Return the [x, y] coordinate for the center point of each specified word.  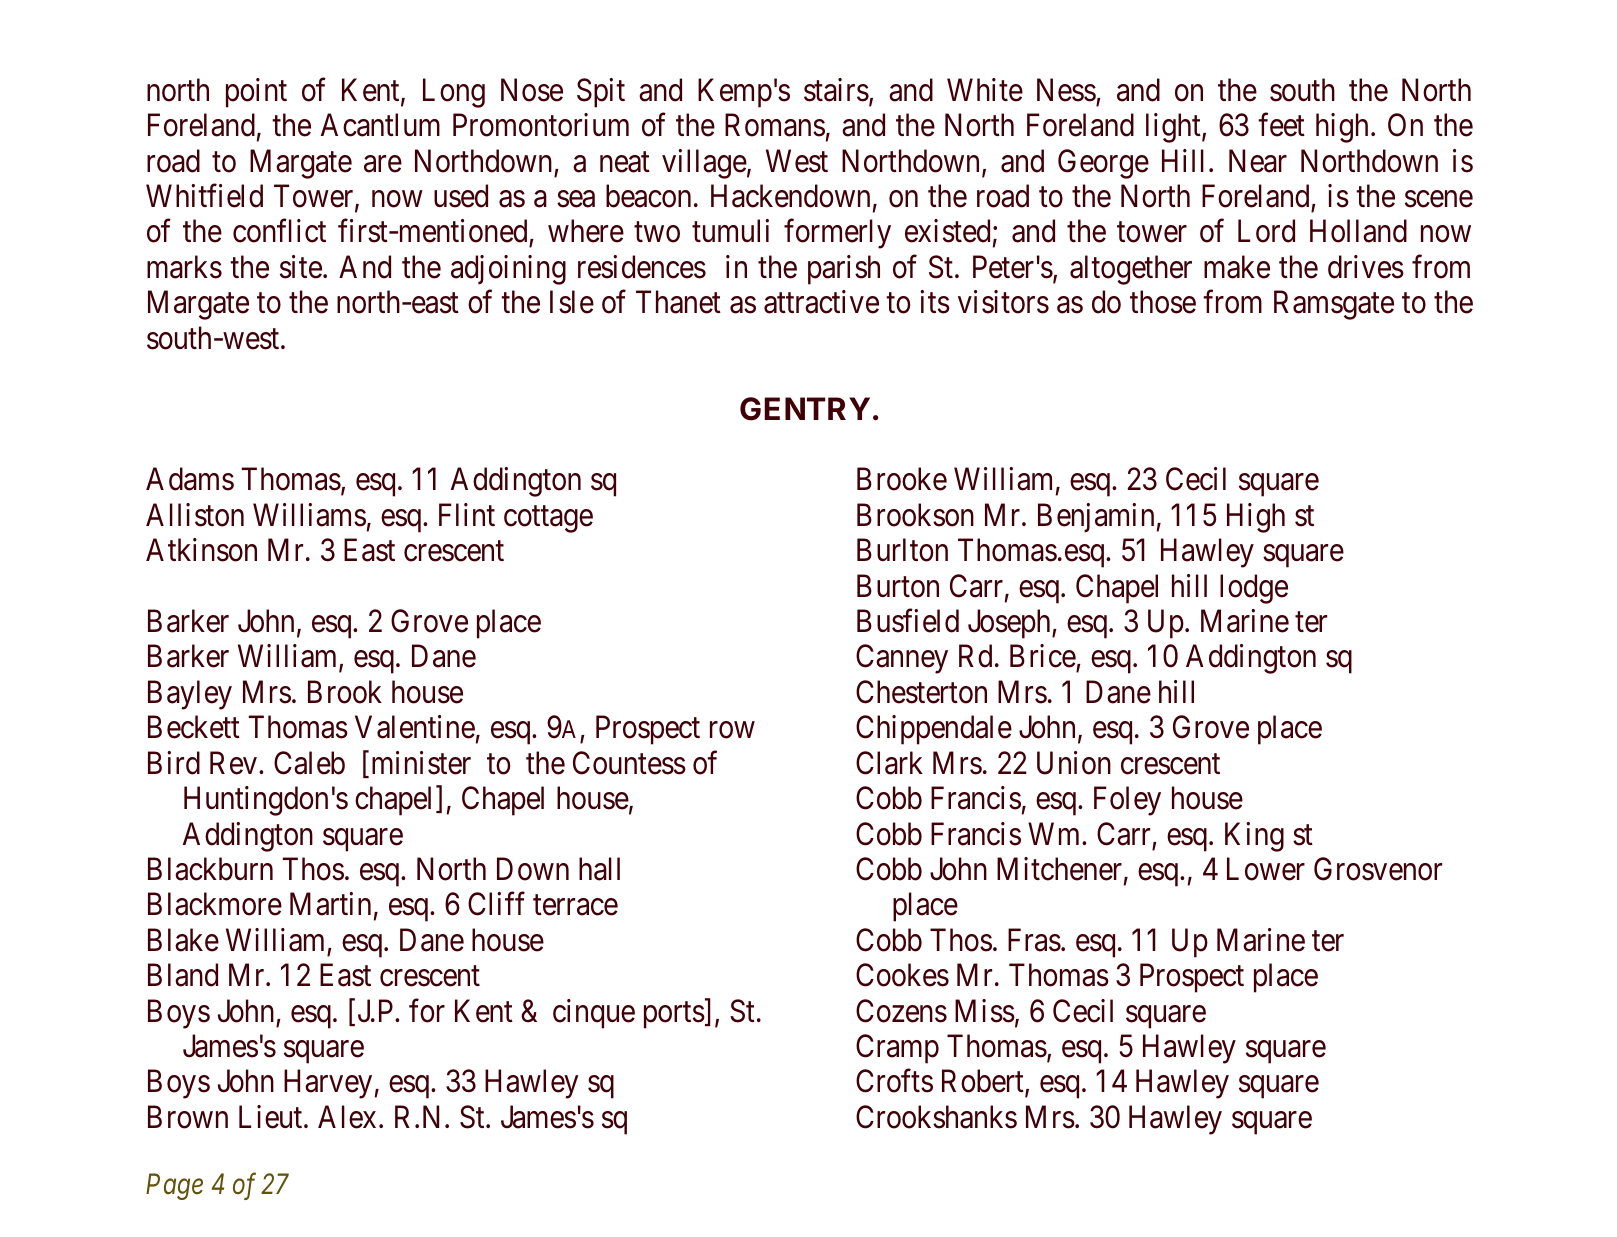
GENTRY [805, 409]
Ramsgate [1334, 305]
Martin [330, 904]
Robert [984, 1082]
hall [599, 869]
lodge [1254, 589]
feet [1281, 125]
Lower [1266, 869]
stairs [836, 90]
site [301, 267]
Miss [985, 1011]
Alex [347, 1117]
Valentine [415, 727]
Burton [898, 586]
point [256, 93]
